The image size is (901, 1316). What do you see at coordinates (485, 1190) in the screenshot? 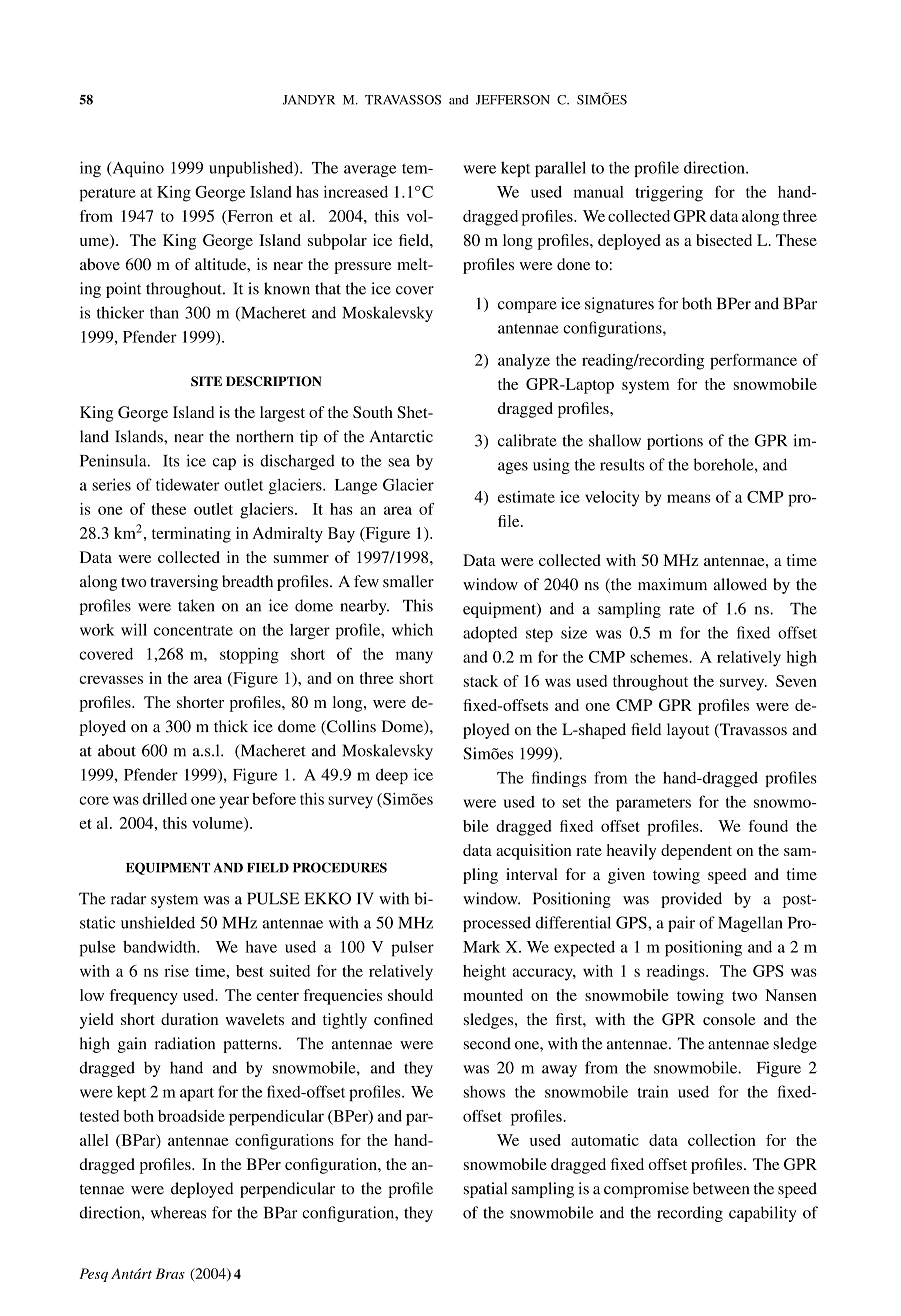
I see `spatial` at bounding box center [485, 1190].
